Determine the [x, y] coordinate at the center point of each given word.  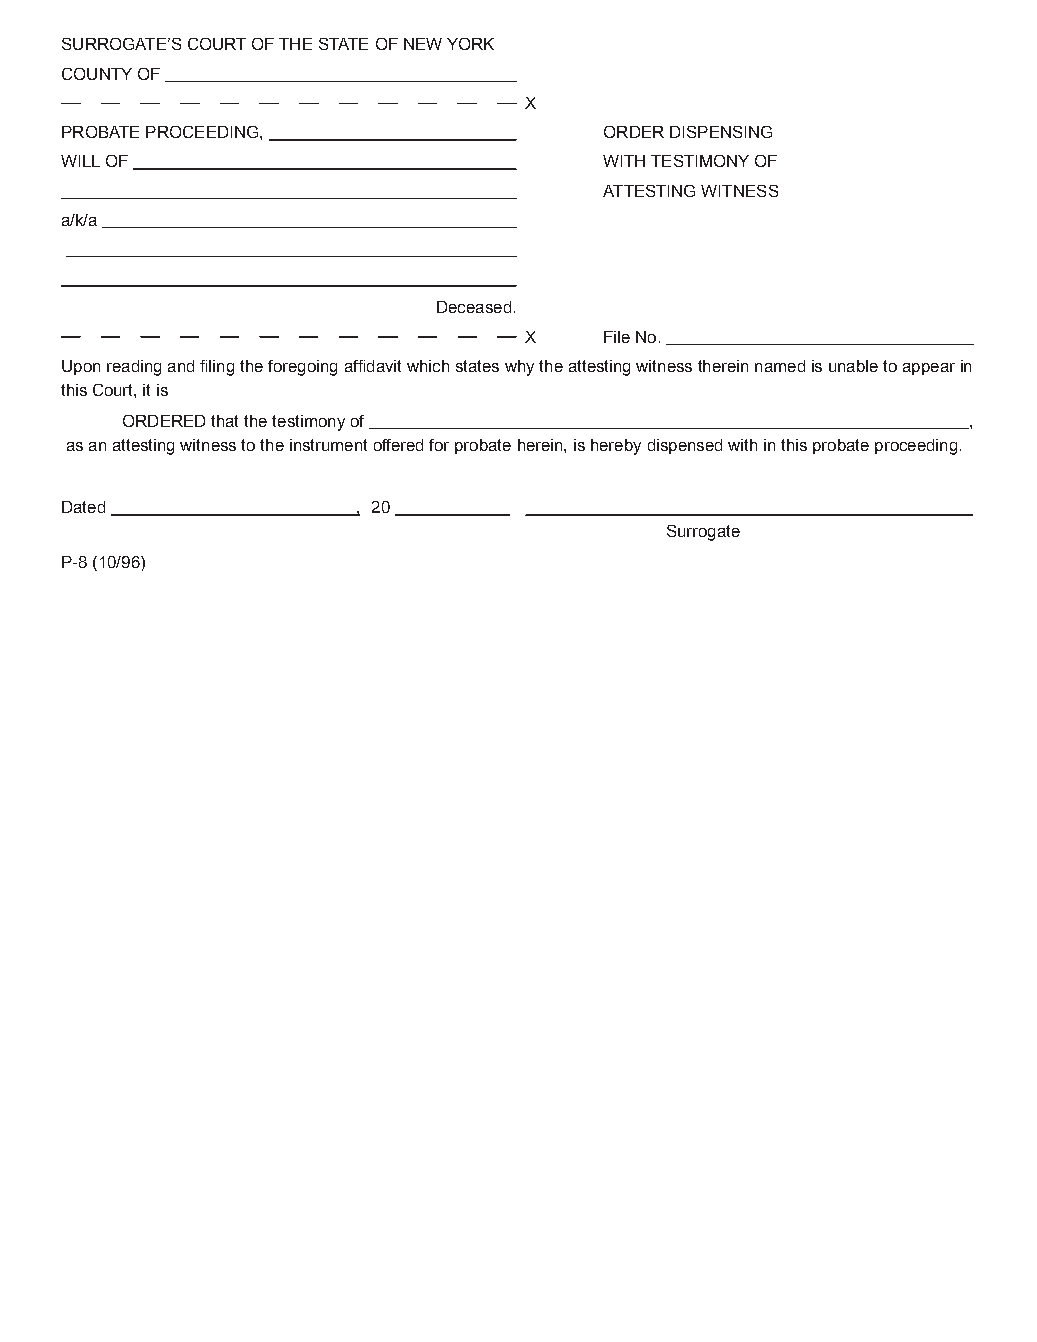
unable [853, 366]
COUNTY [97, 74]
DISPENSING [721, 132]
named [780, 366]
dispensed [685, 446]
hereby [616, 447]
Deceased [474, 307]
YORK [470, 44]
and [181, 366]
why [519, 368]
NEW [423, 44]
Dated [83, 507]
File [617, 337]
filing [217, 368]
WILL [80, 161]
